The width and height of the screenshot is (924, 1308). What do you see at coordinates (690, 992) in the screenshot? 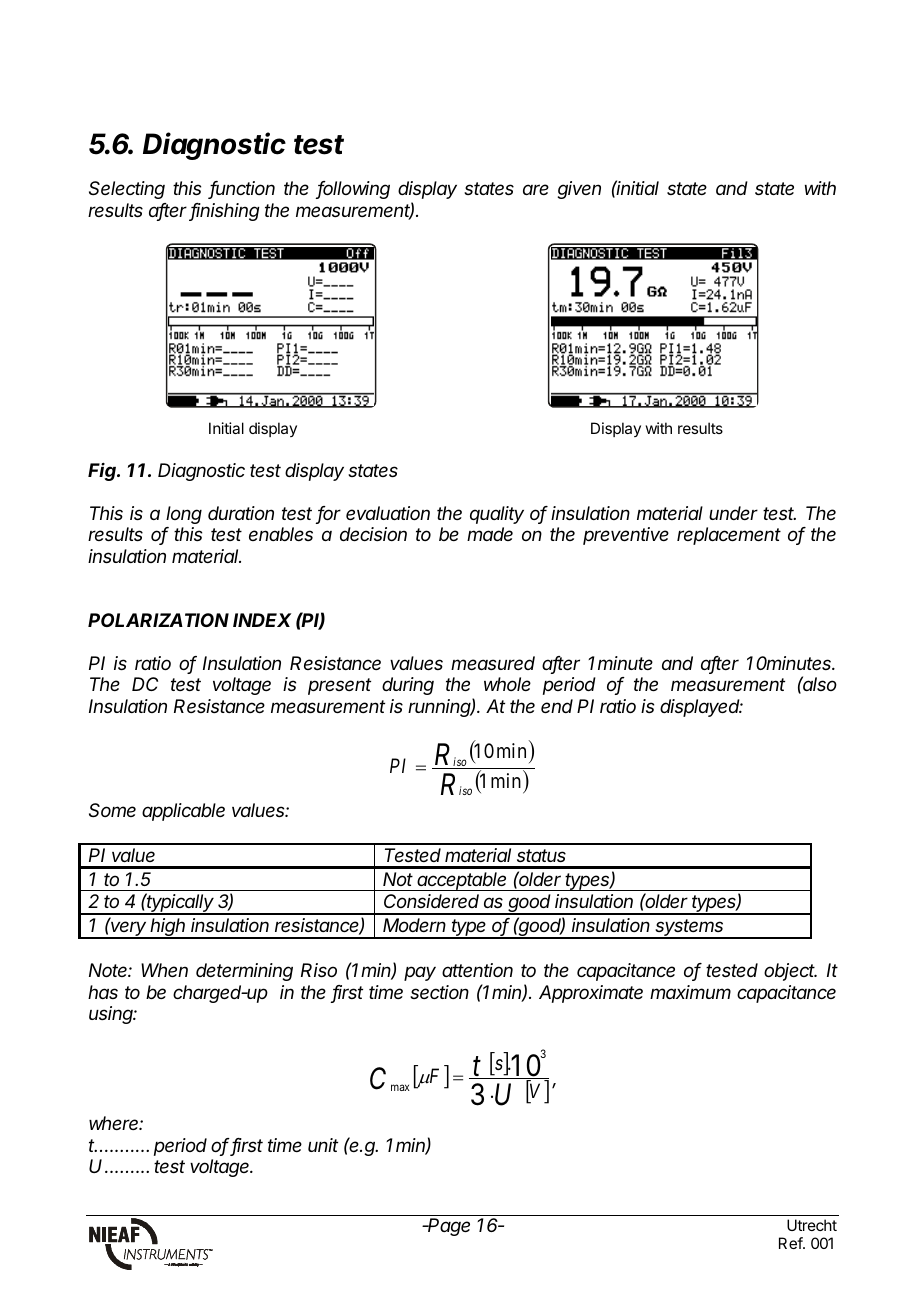
I see `maximum` at bounding box center [690, 992].
